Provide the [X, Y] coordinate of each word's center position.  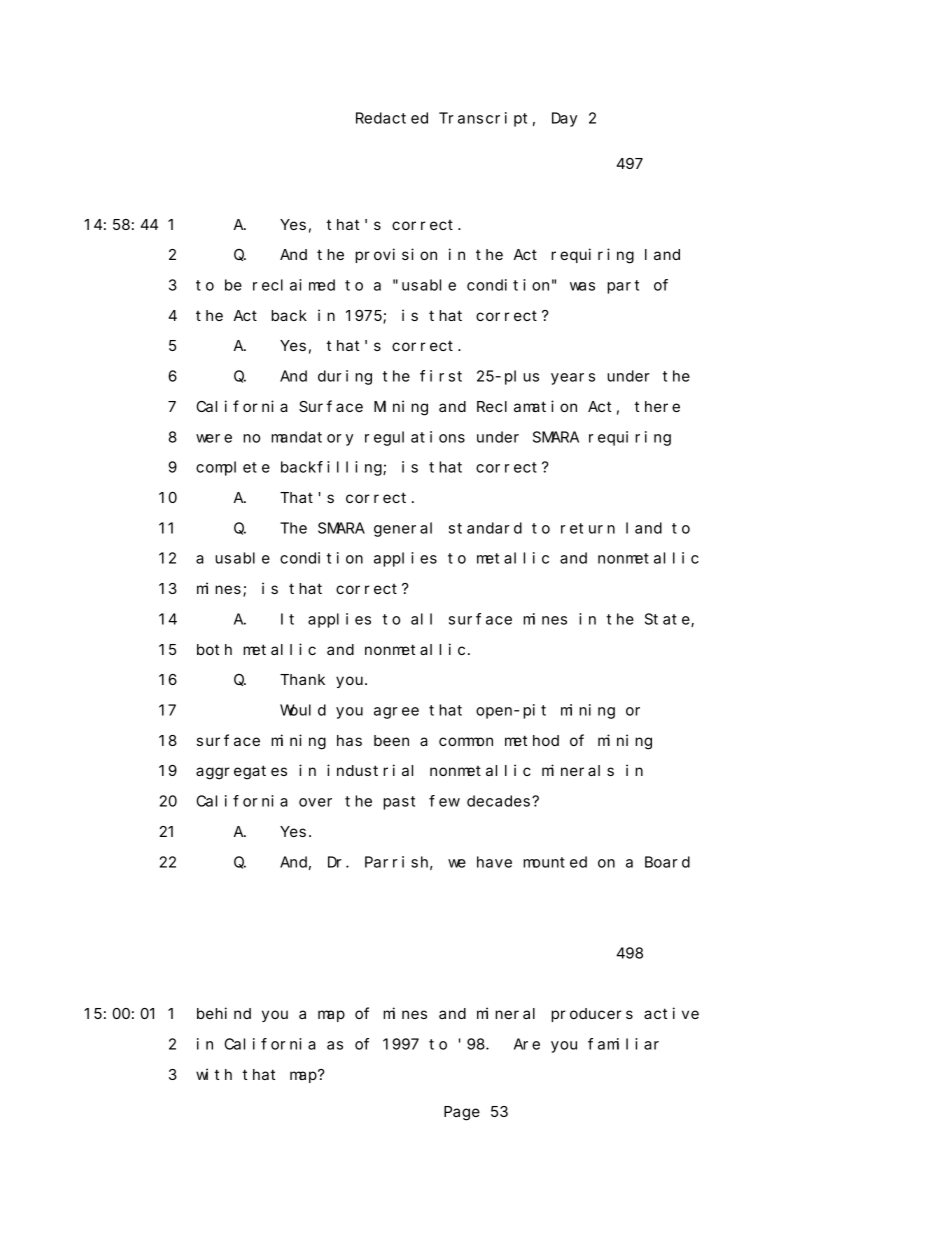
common [466, 741]
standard [485, 528]
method [532, 740]
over [315, 802]
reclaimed [294, 285]
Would [303, 710]
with [214, 1074]
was [582, 286]
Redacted [392, 118]
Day [564, 119]
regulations [415, 438]
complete [233, 468]
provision [396, 255]
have [494, 862]
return [588, 528]
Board [667, 862]
